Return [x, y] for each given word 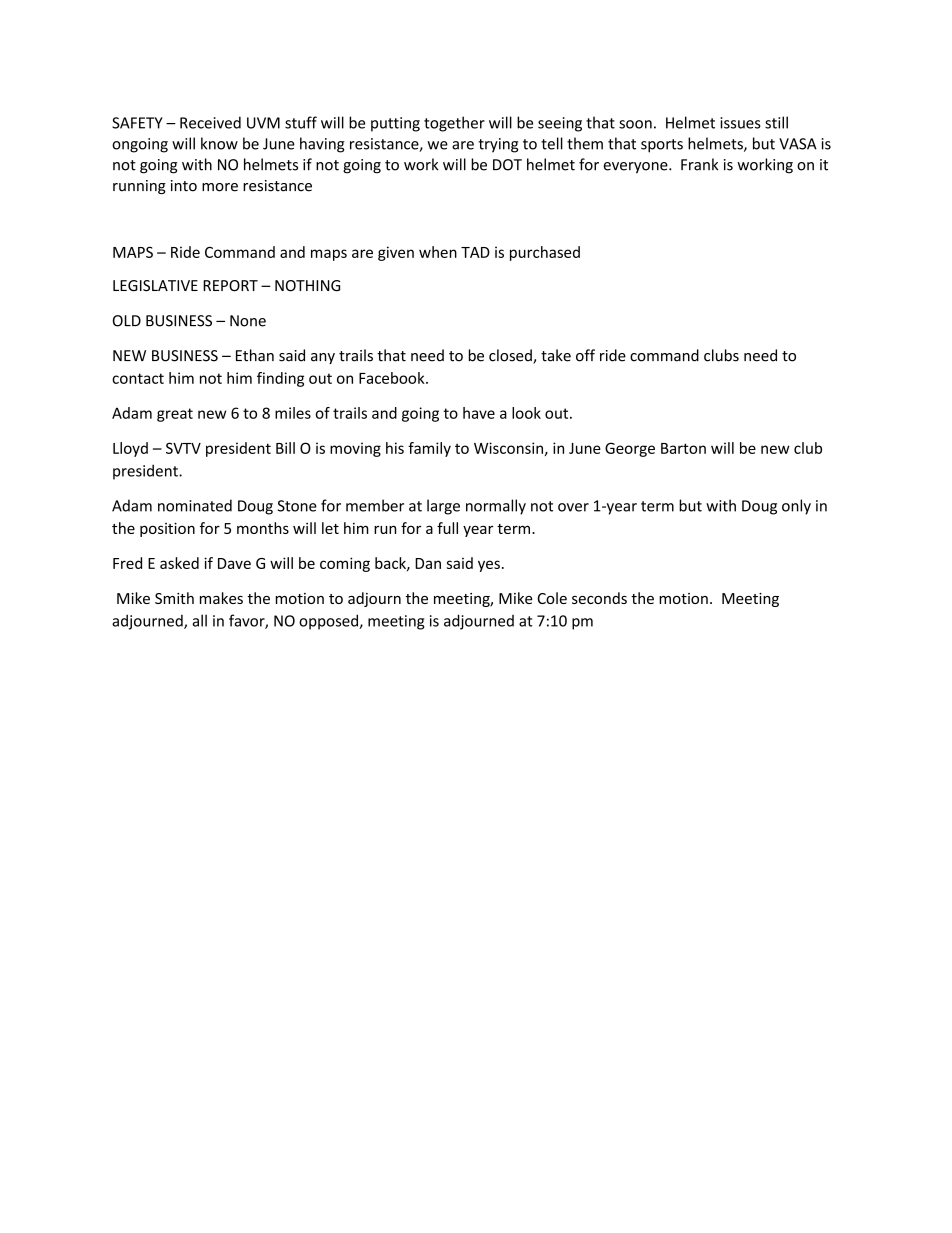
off [585, 355]
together [454, 124]
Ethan [255, 355]
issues [740, 123]
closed [511, 356]
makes [221, 598]
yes [489, 566]
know [219, 143]
